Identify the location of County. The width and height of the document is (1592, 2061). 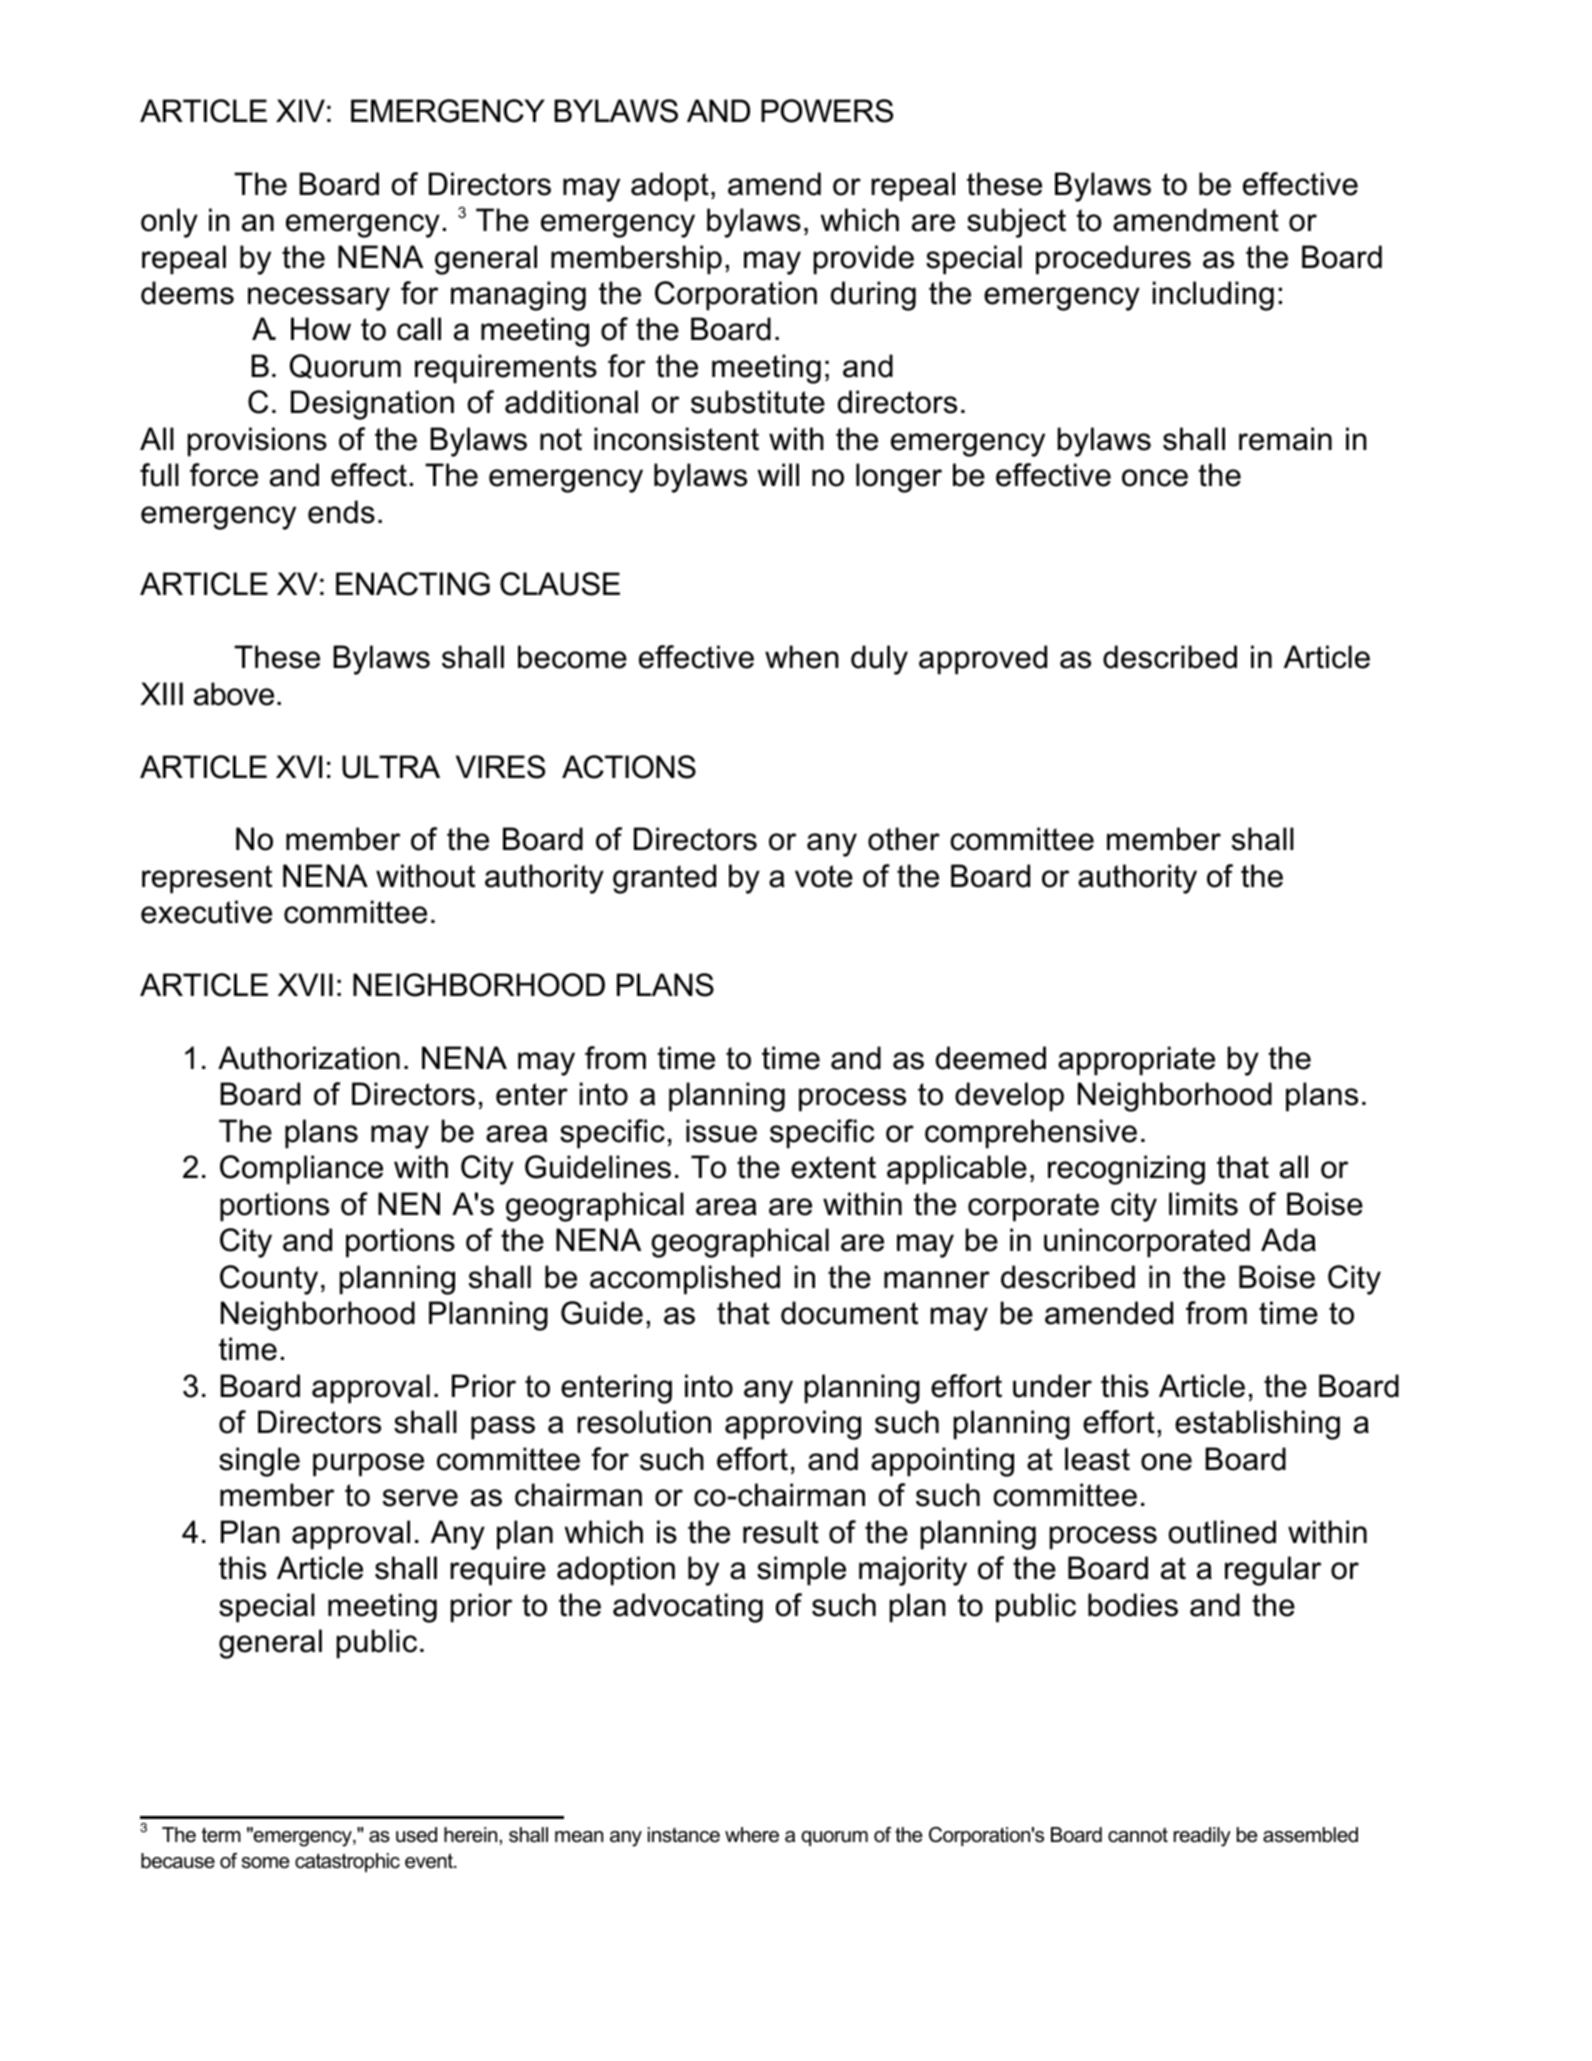
(269, 1280).
